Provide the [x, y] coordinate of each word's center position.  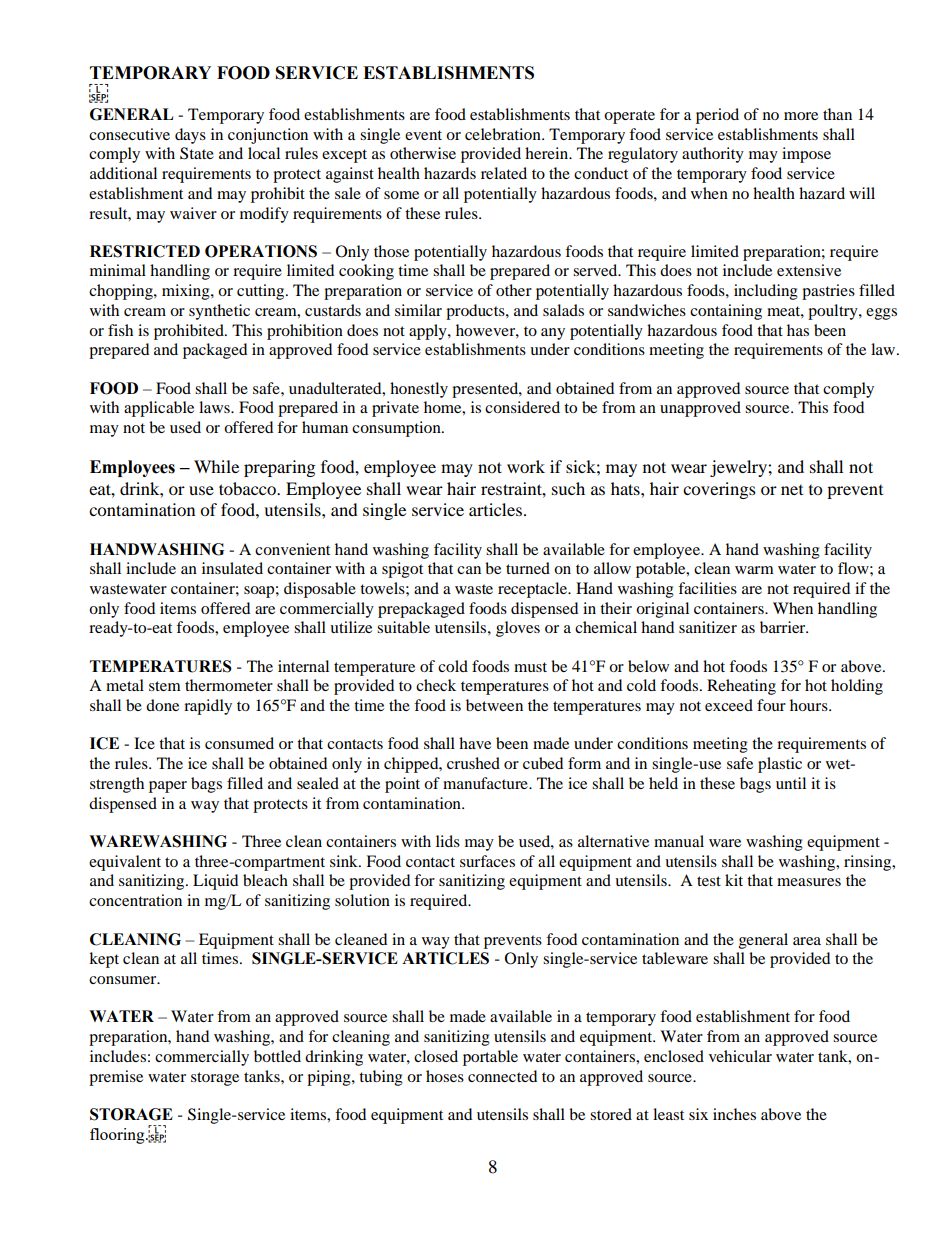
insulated [232, 568]
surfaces [487, 861]
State [197, 153]
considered [522, 407]
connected [502, 1076]
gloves [518, 629]
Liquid [215, 882]
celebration [504, 134]
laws [215, 407]
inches [734, 1114]
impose [806, 155]
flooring [118, 1136]
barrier [784, 627]
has [798, 330]
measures [809, 882]
